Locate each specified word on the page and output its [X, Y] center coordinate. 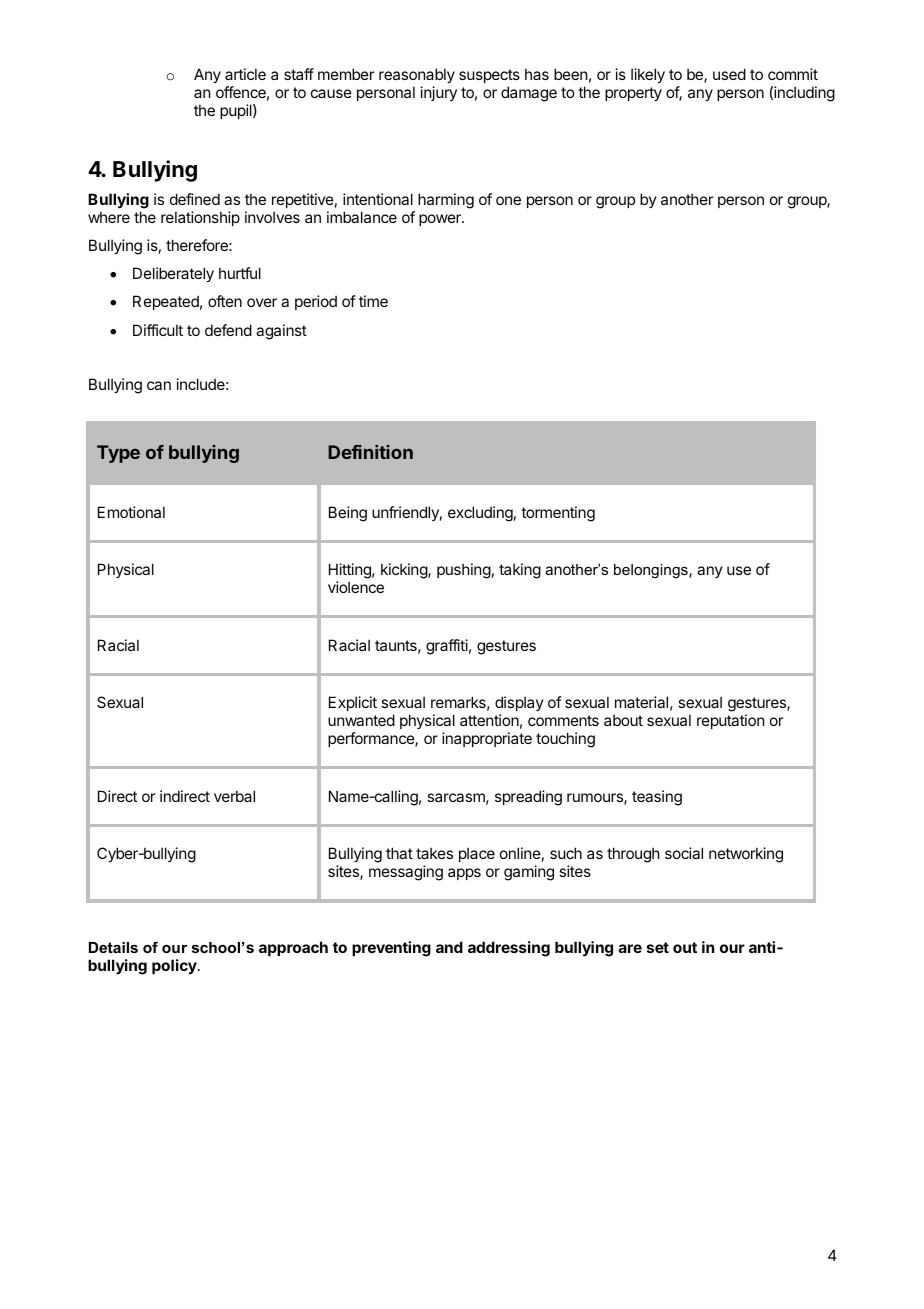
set [658, 947]
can [159, 385]
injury [439, 93]
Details [113, 947]
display [519, 705]
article [245, 74]
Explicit [353, 703]
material [641, 702]
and [449, 947]
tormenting [558, 514]
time [373, 301]
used [729, 74]
